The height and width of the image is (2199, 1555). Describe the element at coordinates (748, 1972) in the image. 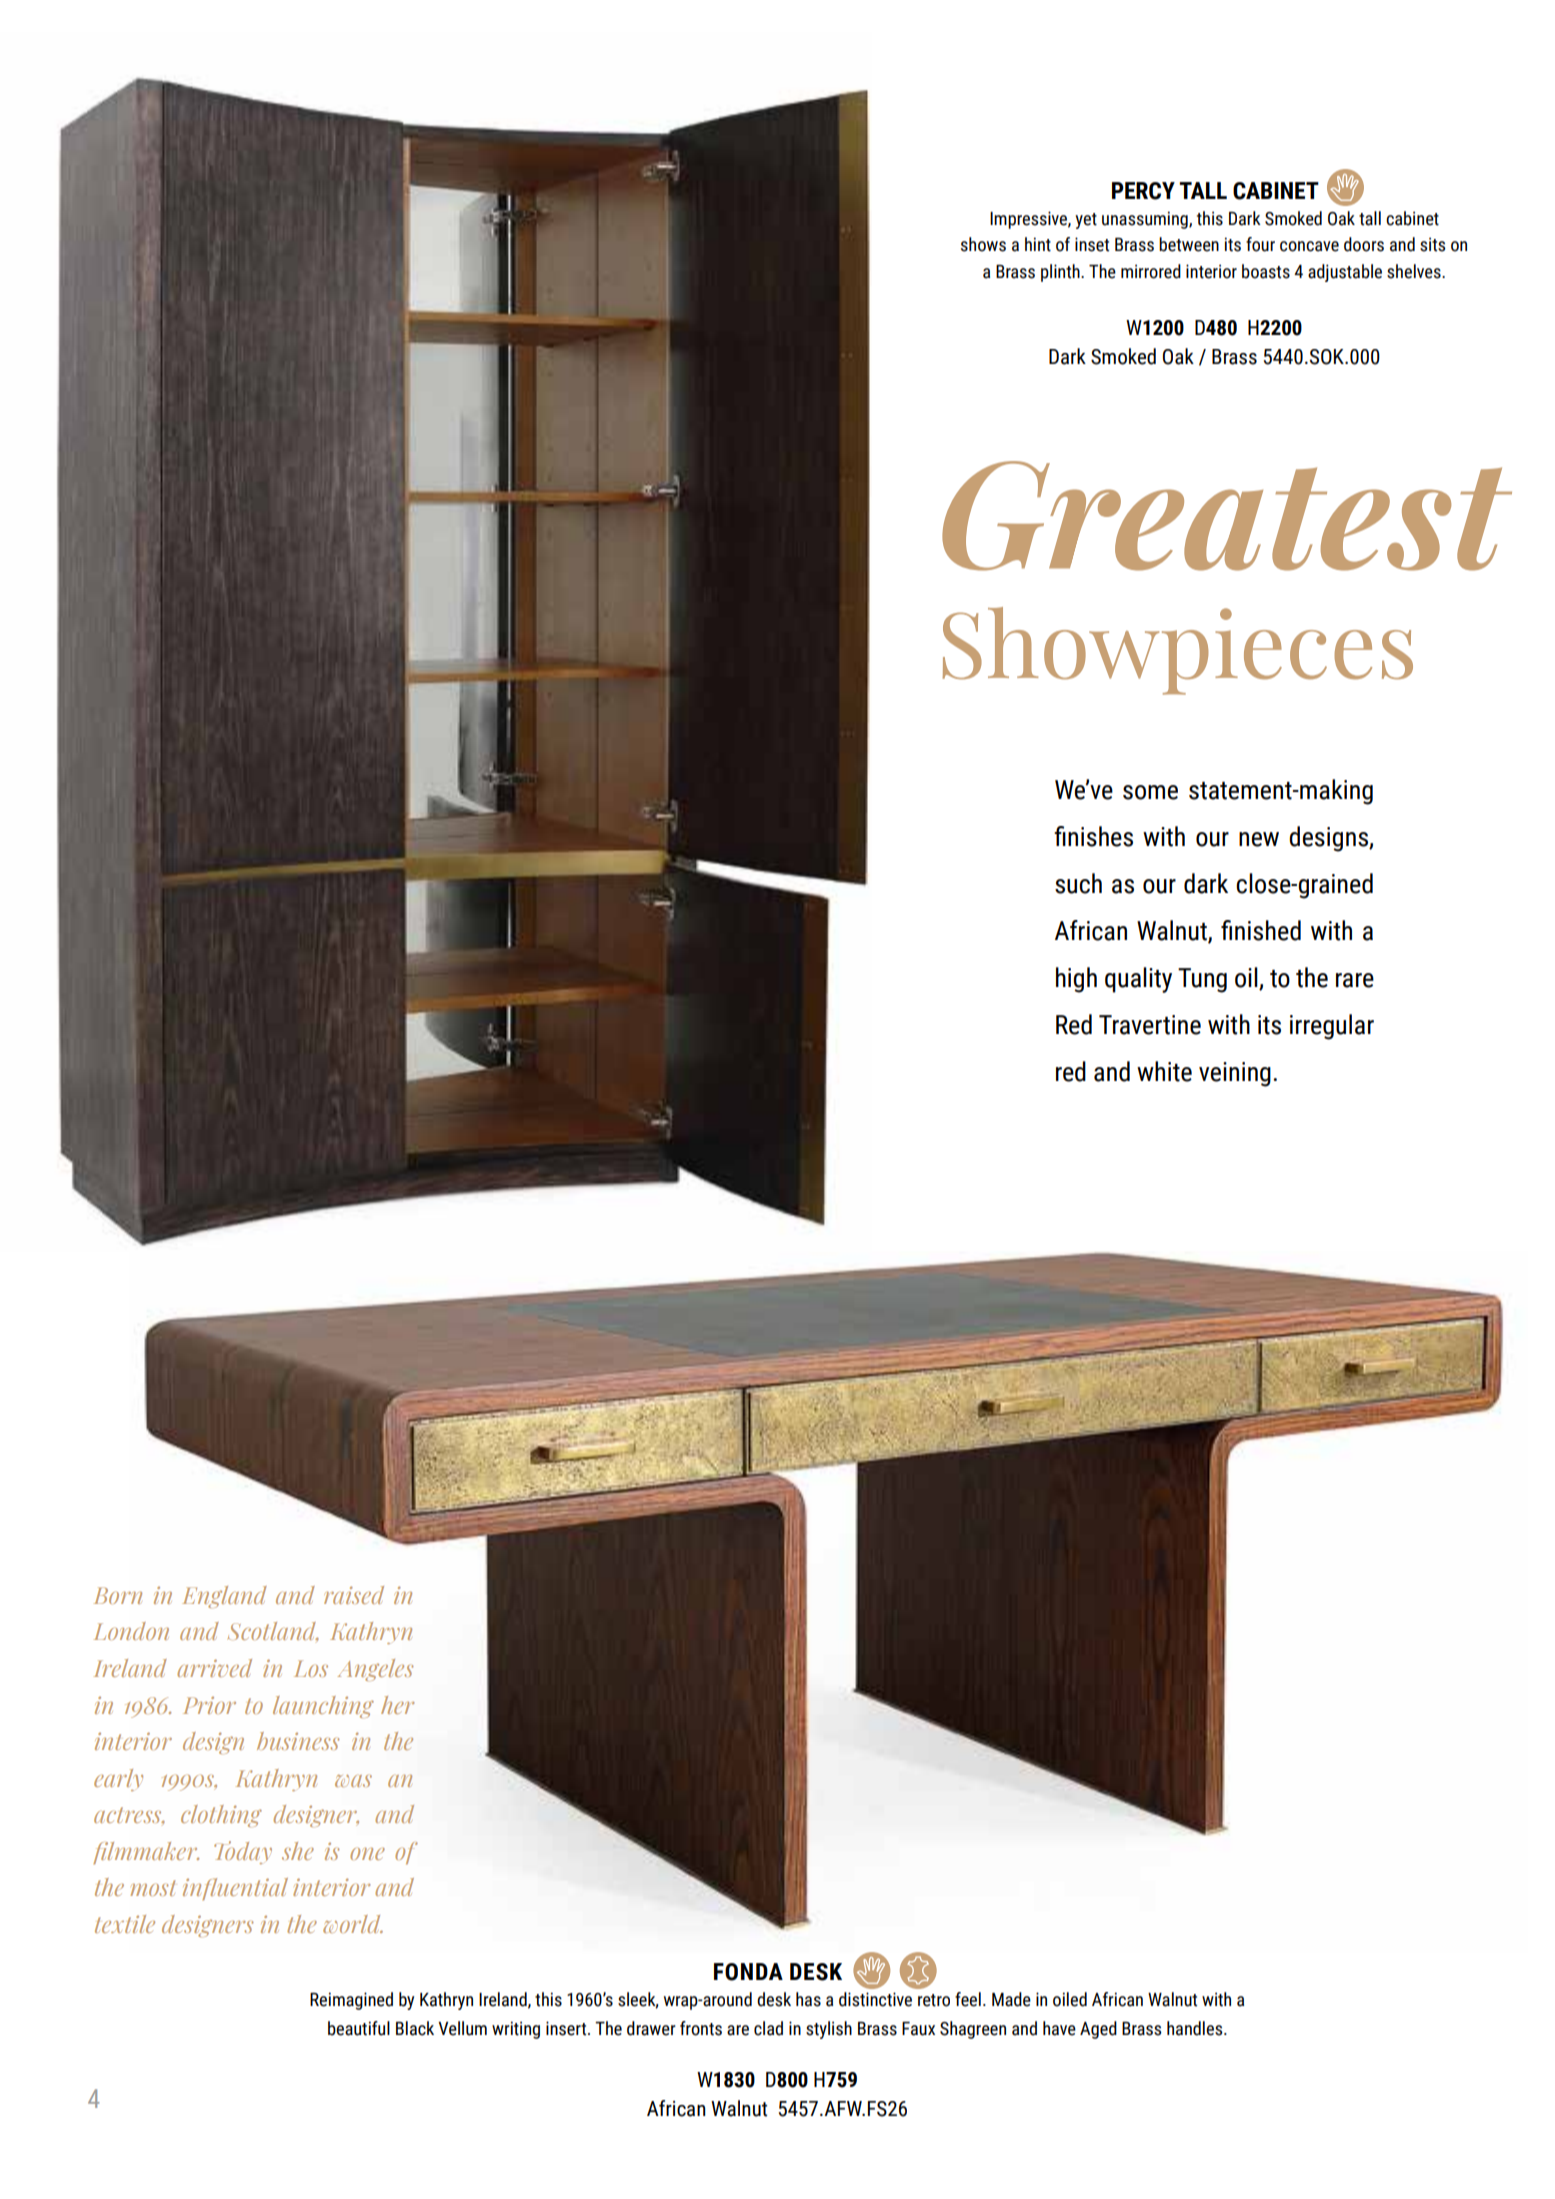

I see `FONDA` at that location.
